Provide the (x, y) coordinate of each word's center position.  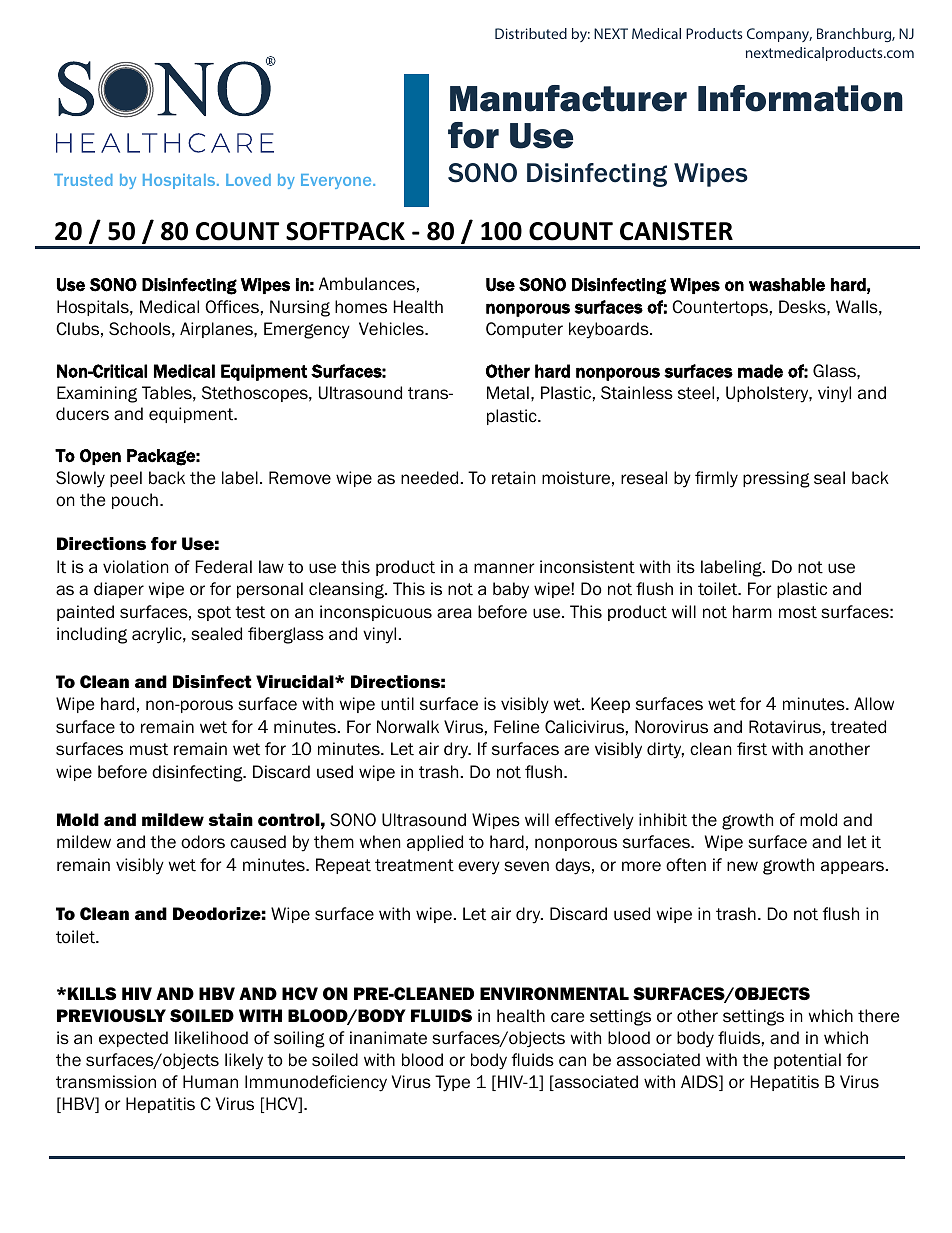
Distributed (531, 33)
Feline (516, 727)
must (149, 749)
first (752, 749)
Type (452, 1083)
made (760, 371)
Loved (248, 180)
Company (779, 35)
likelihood (211, 1038)
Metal (508, 393)
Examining (97, 394)
